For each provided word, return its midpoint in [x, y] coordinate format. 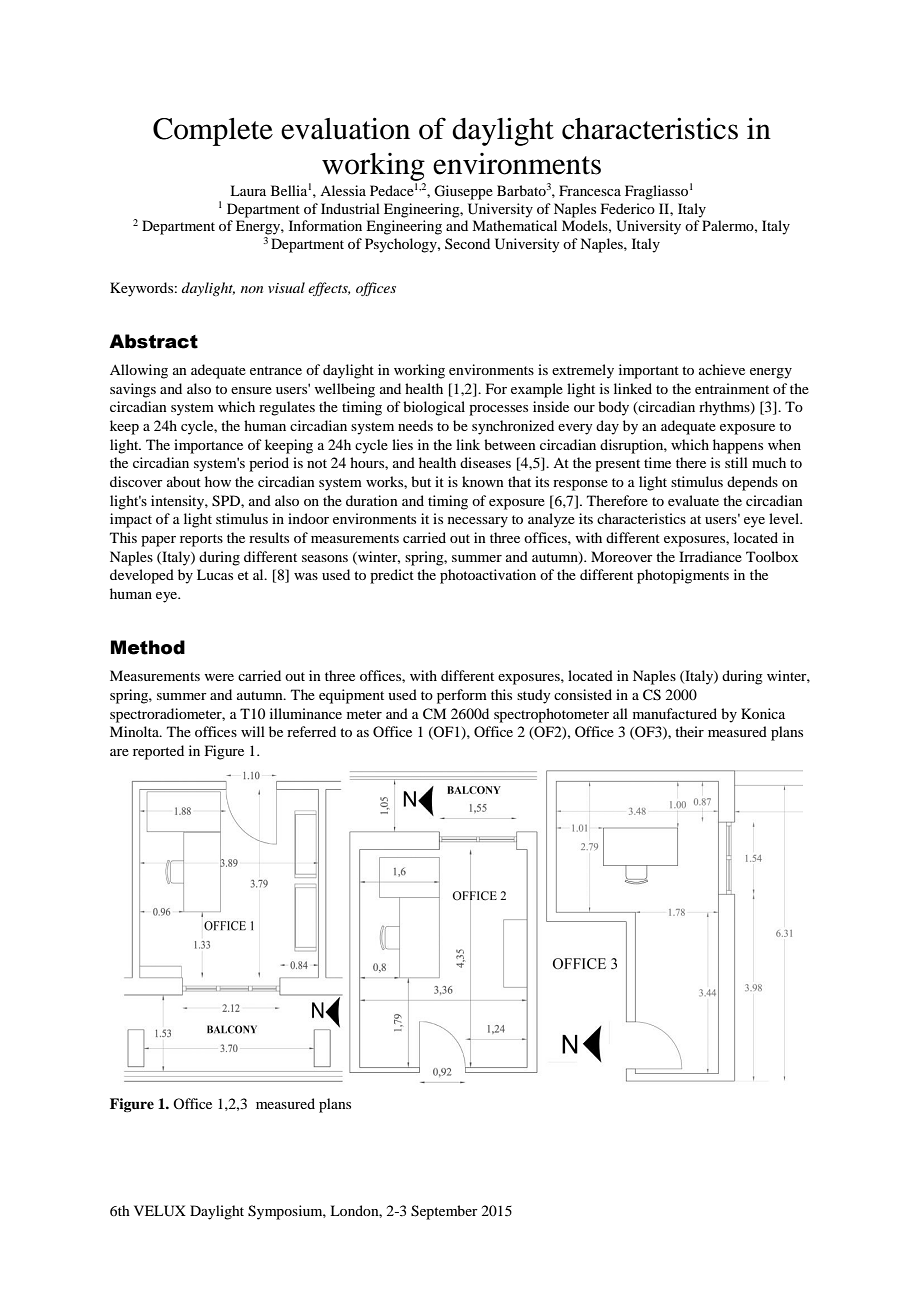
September [444, 1212]
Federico [628, 208]
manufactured [675, 713]
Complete [213, 132]
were [219, 677]
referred [311, 731]
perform [462, 696]
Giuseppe [463, 192]
